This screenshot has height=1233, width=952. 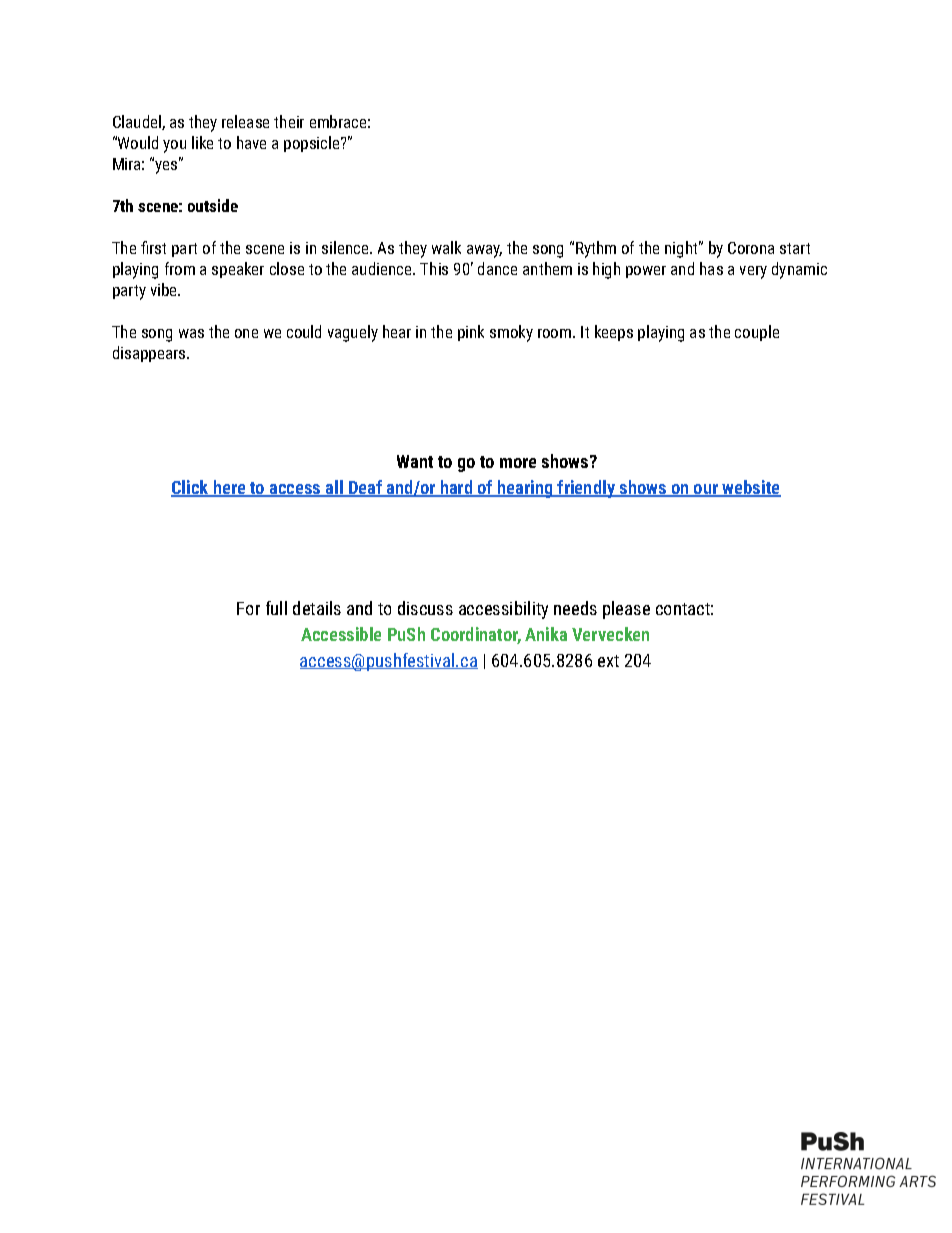 What do you see at coordinates (251, 142) in the screenshot?
I see `have` at bounding box center [251, 142].
